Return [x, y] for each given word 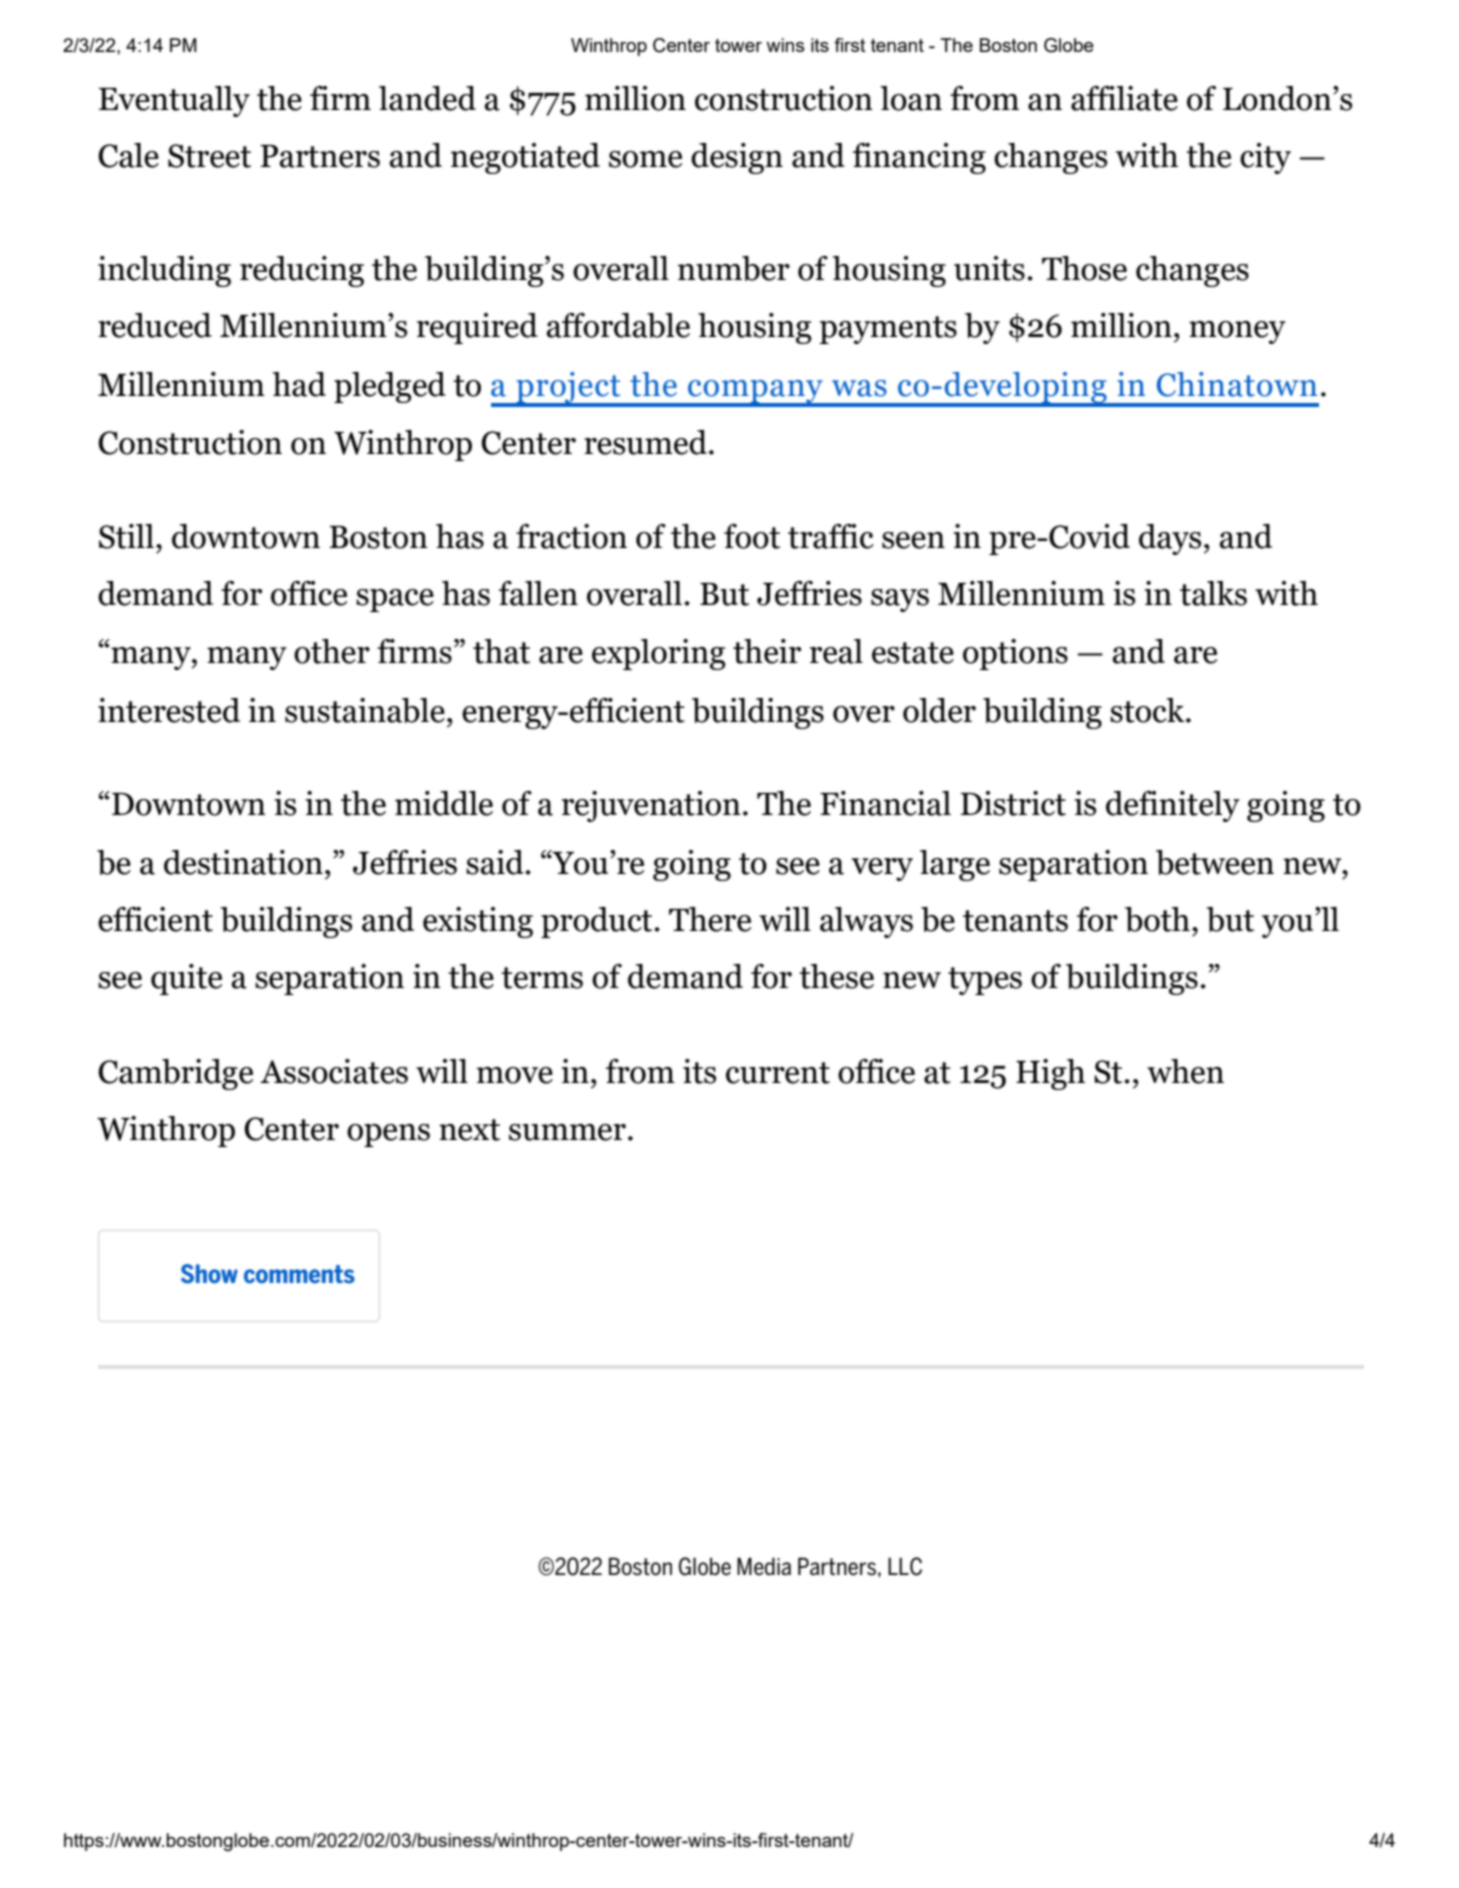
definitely [1173, 806]
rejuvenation [651, 806]
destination [243, 862]
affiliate [1124, 98]
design [737, 158]
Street [209, 156]
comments [299, 1274]
